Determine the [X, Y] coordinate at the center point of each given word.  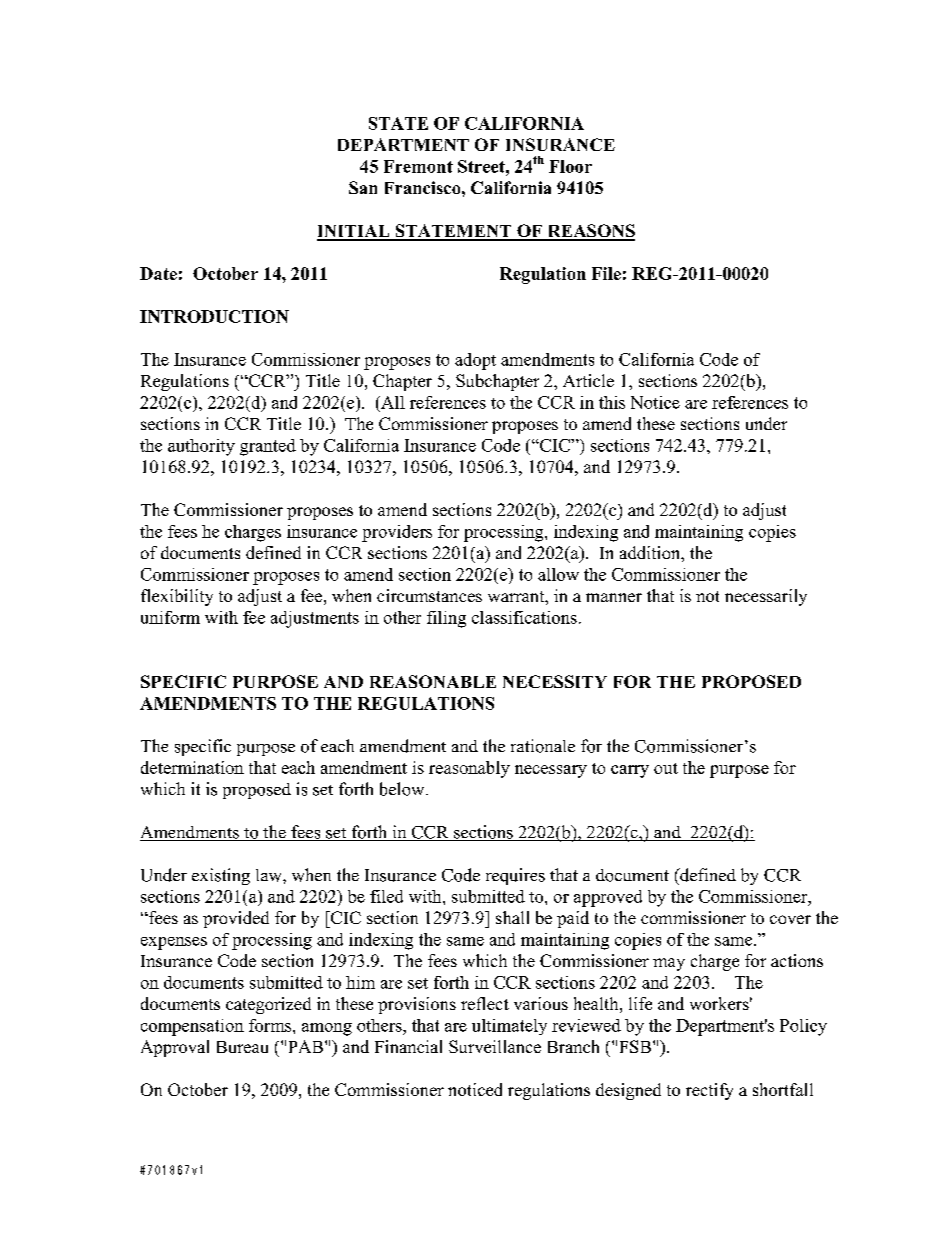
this [612, 402]
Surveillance [495, 1046]
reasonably [469, 769]
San [363, 187]
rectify [709, 1091]
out [666, 768]
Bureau [242, 1047]
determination [192, 767]
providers [397, 533]
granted [268, 447]
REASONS [590, 232]
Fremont [418, 166]
